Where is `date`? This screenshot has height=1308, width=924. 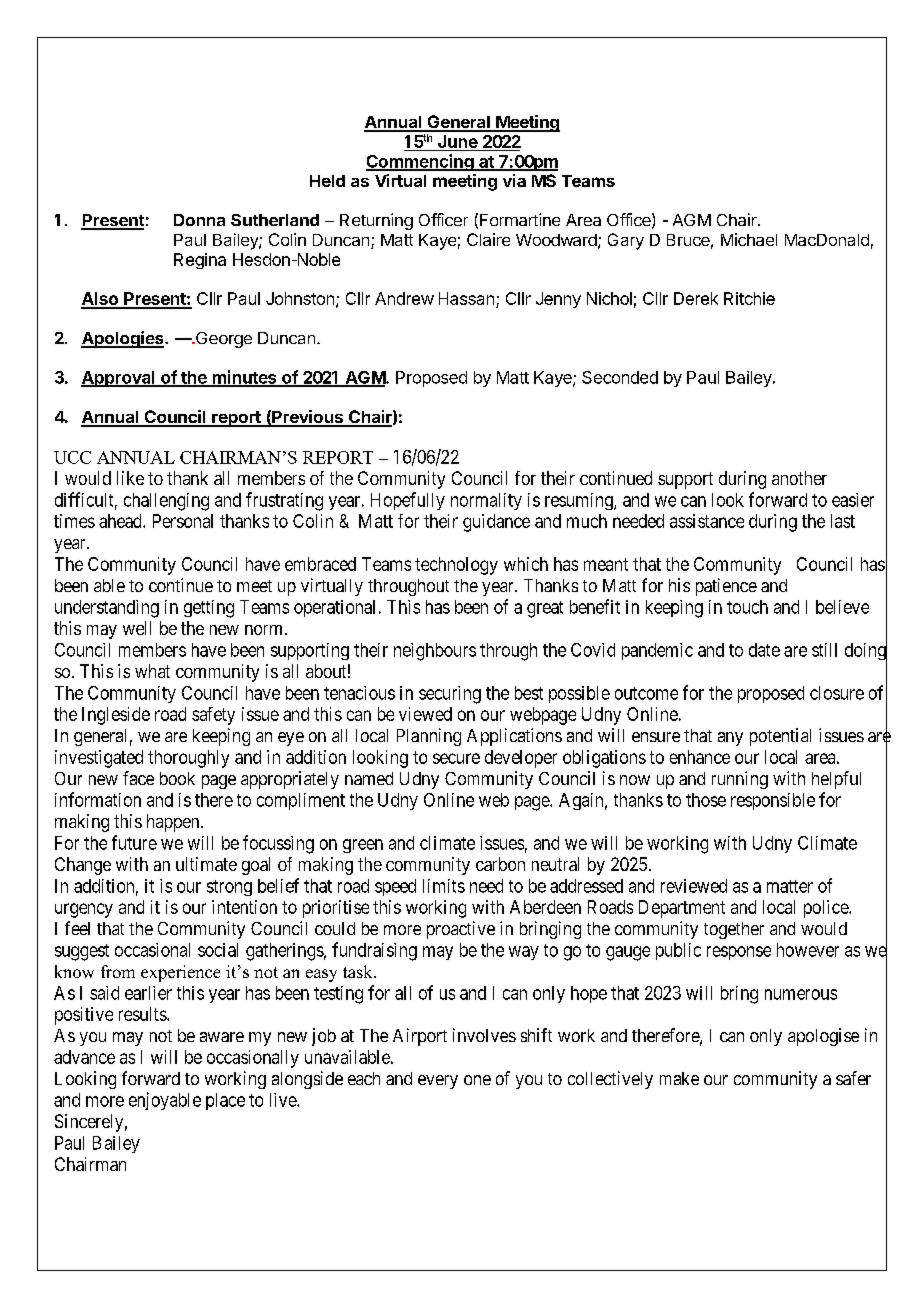
date is located at coordinates (764, 650).
